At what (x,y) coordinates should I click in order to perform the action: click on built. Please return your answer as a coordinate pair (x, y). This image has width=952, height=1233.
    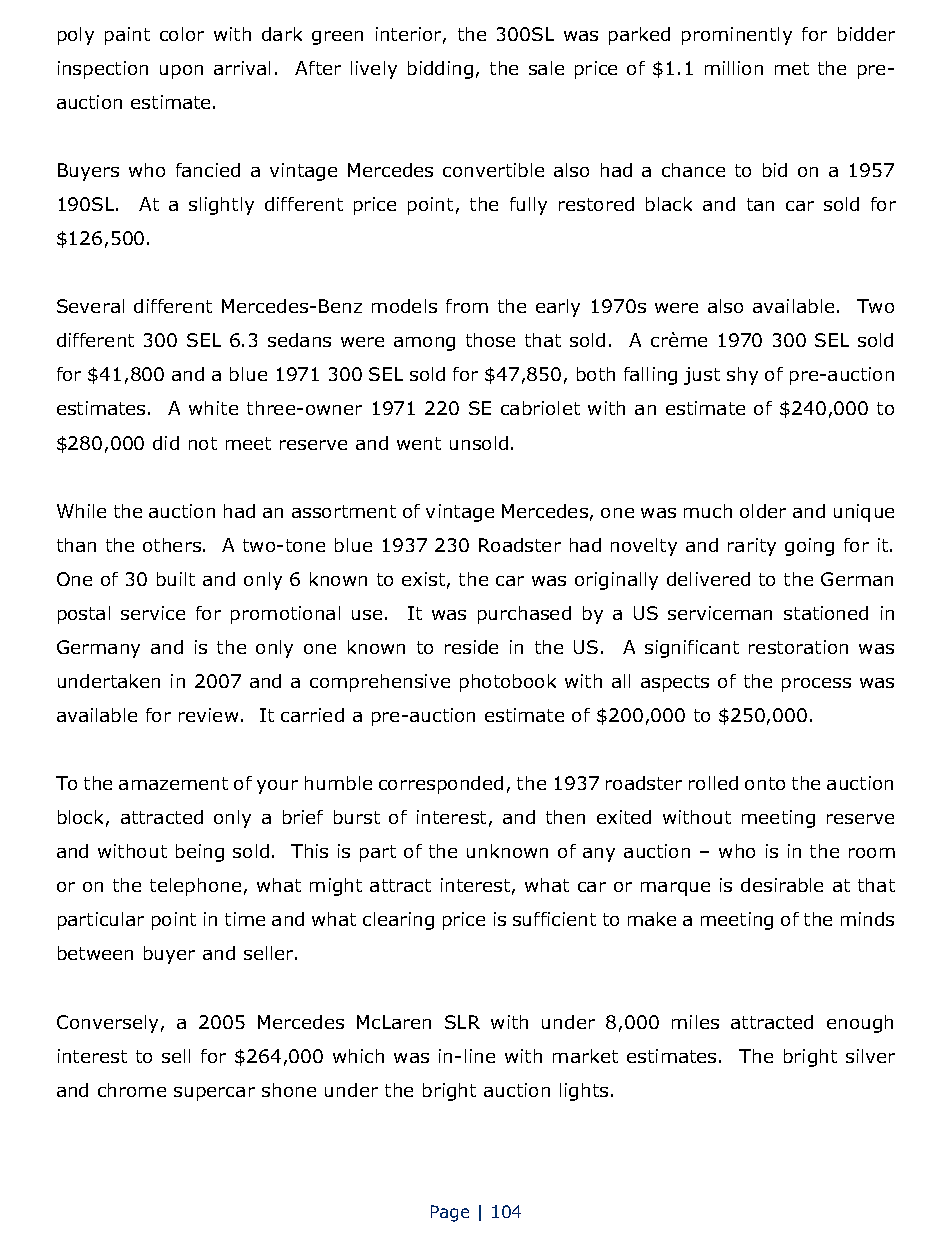
    Looking at the image, I should click on (176, 579).
